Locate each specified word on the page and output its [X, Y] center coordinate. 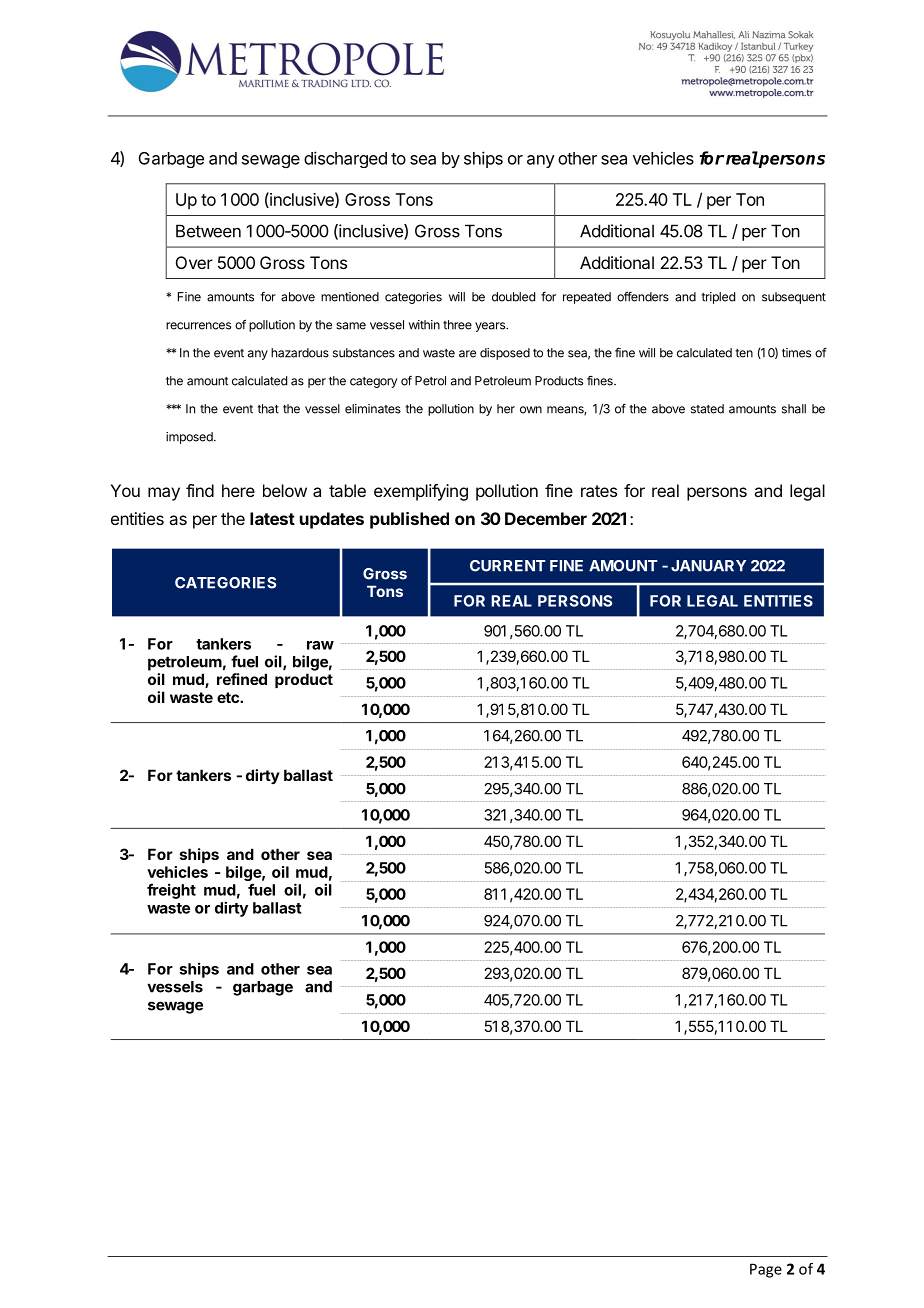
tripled [718, 298]
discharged [345, 159]
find [200, 490]
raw [320, 645]
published [409, 520]
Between [208, 231]
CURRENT [508, 566]
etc [229, 697]
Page [766, 1270]
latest [272, 518]
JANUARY [708, 566]
